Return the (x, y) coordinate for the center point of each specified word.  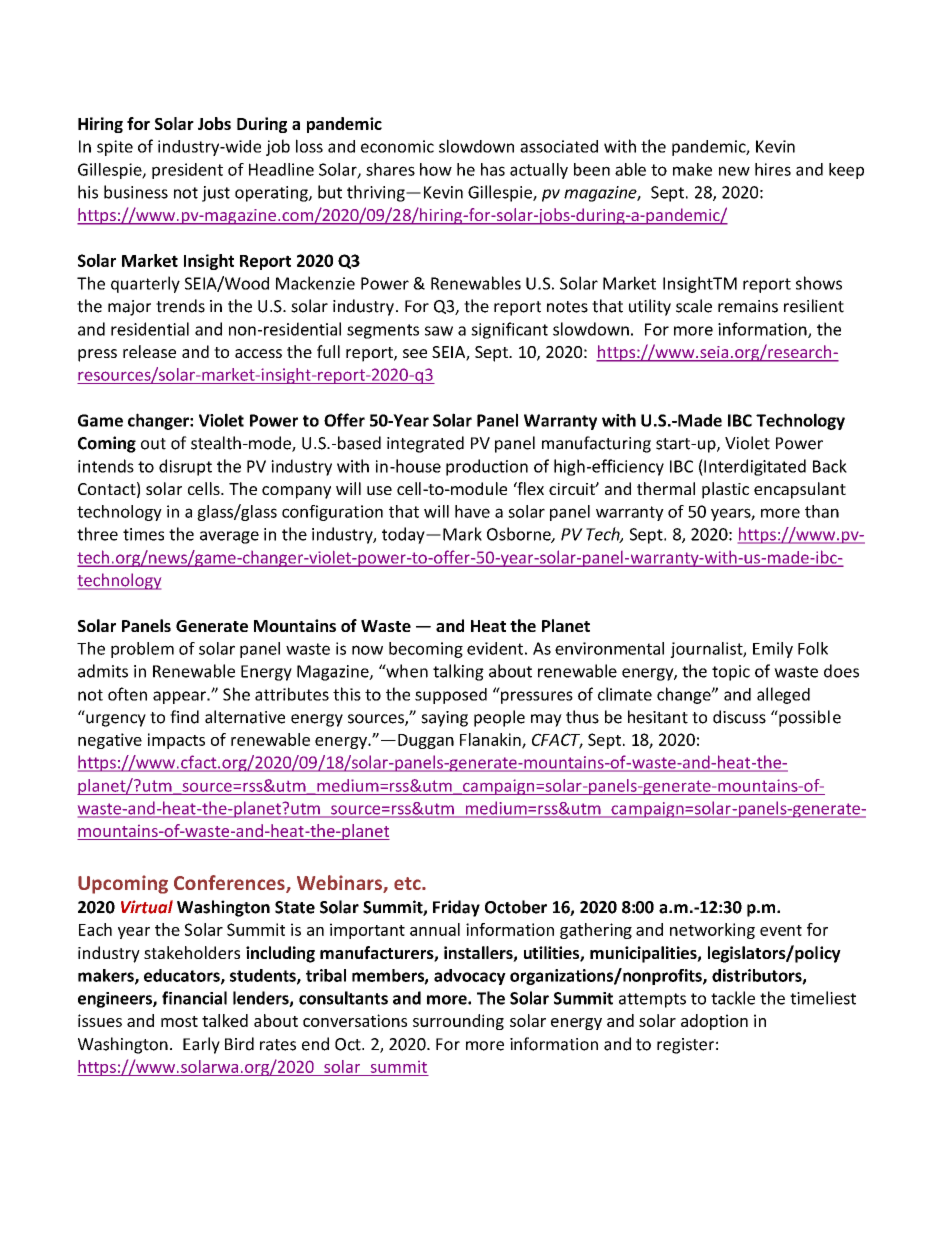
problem (142, 650)
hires (773, 169)
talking (458, 672)
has (493, 169)
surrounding (458, 1022)
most (179, 1021)
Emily (773, 650)
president (187, 171)
